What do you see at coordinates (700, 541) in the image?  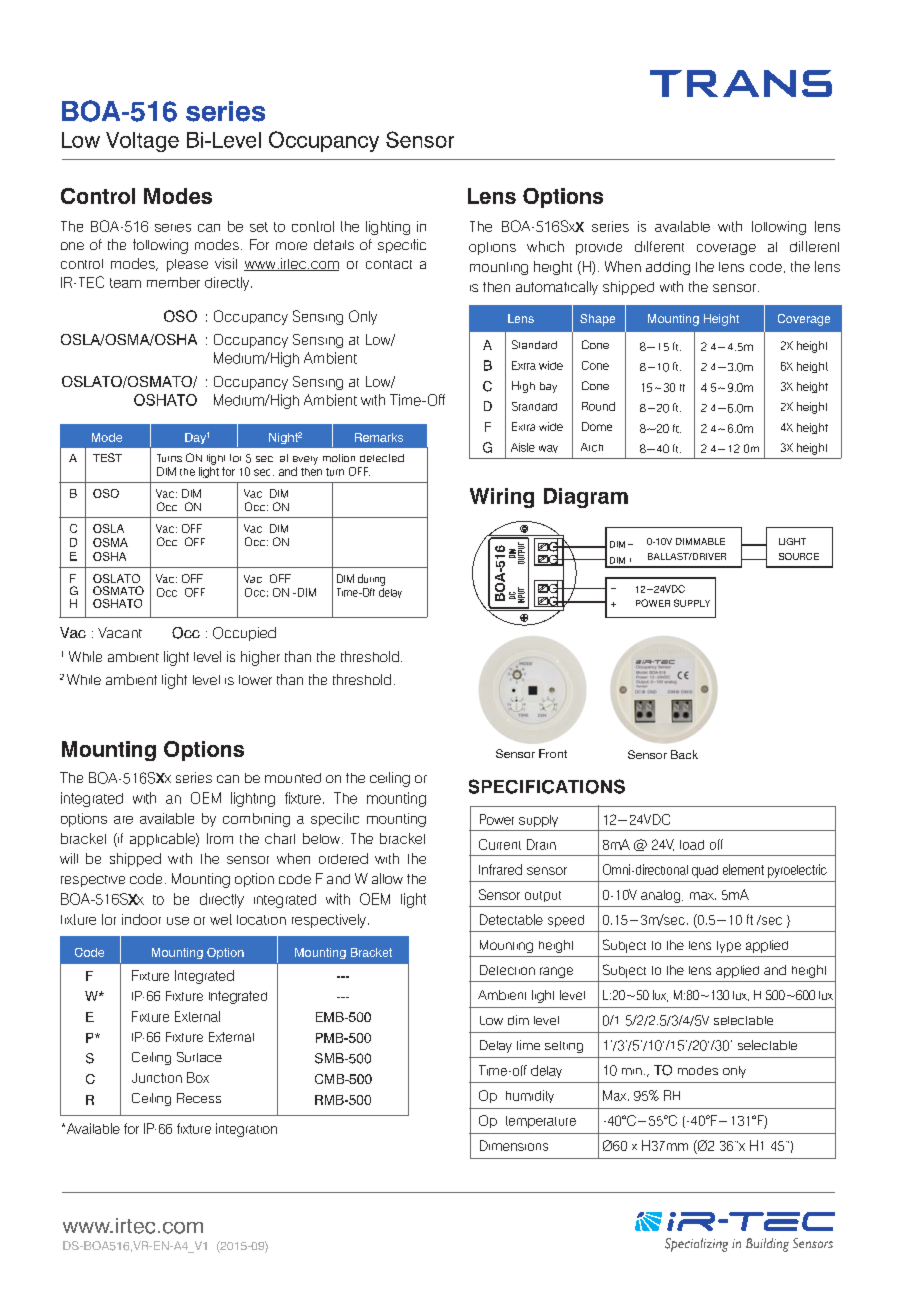 I see `DIMMABLE` at bounding box center [700, 541].
